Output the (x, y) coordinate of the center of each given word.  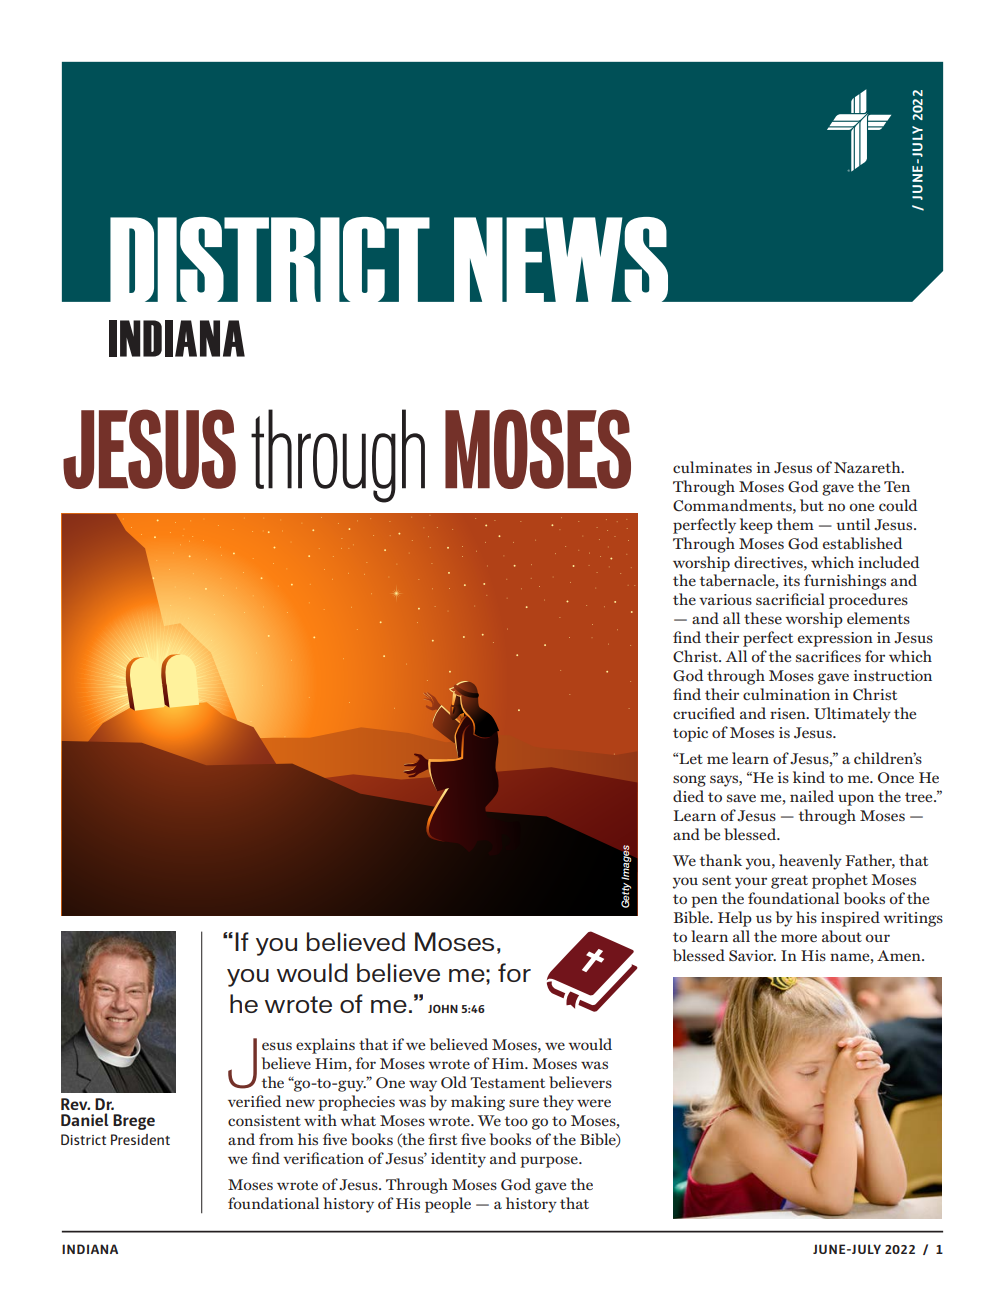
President (140, 1139)
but (812, 505)
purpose (550, 1162)
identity (458, 1160)
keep (756, 526)
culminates (712, 467)
